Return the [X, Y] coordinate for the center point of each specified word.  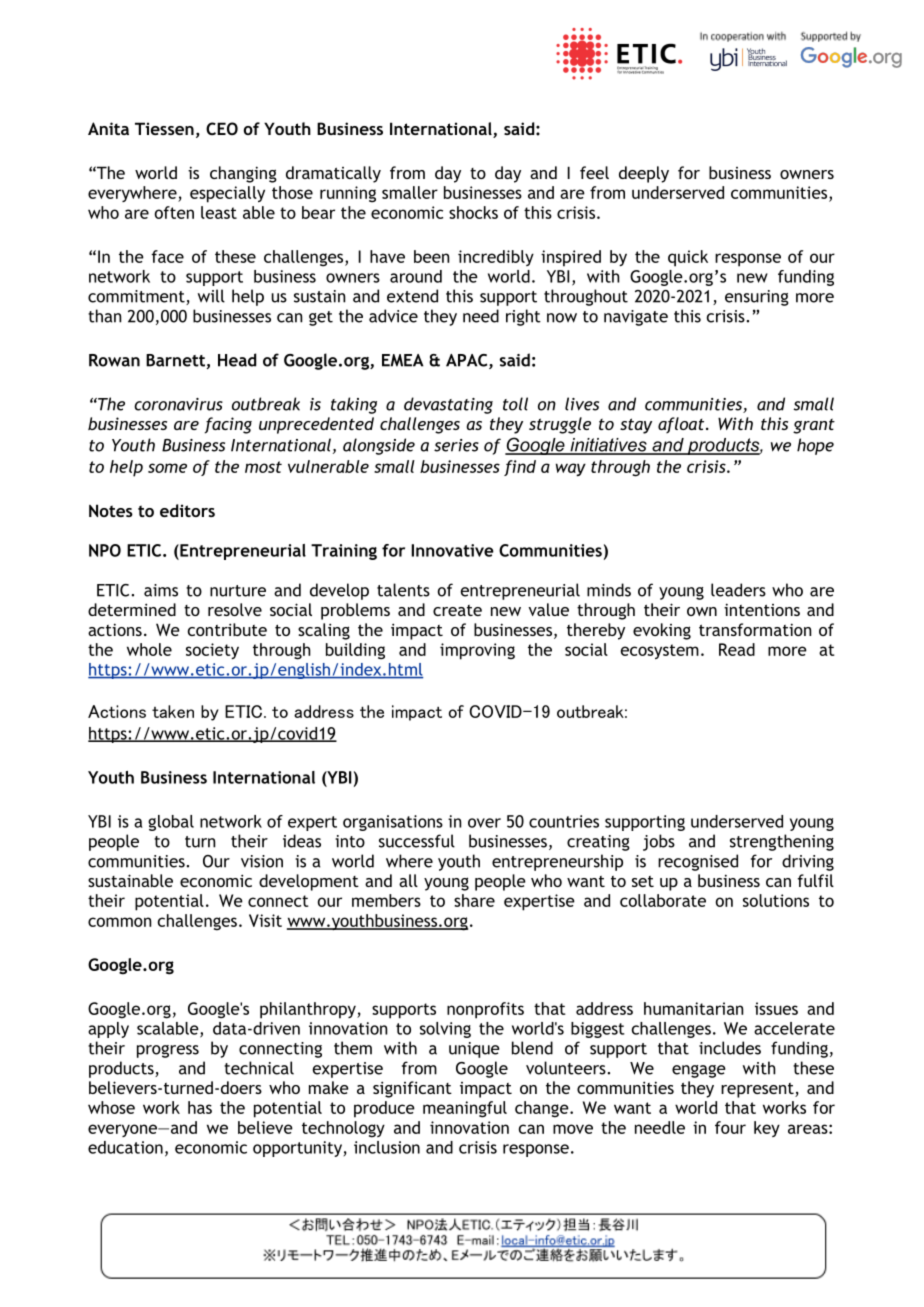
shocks [473, 212]
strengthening [782, 842]
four [730, 1127]
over [484, 823]
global [171, 823]
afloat [682, 425]
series [456, 445]
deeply [644, 174]
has [200, 1107]
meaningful [465, 1109]
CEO [222, 128]
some [167, 468]
